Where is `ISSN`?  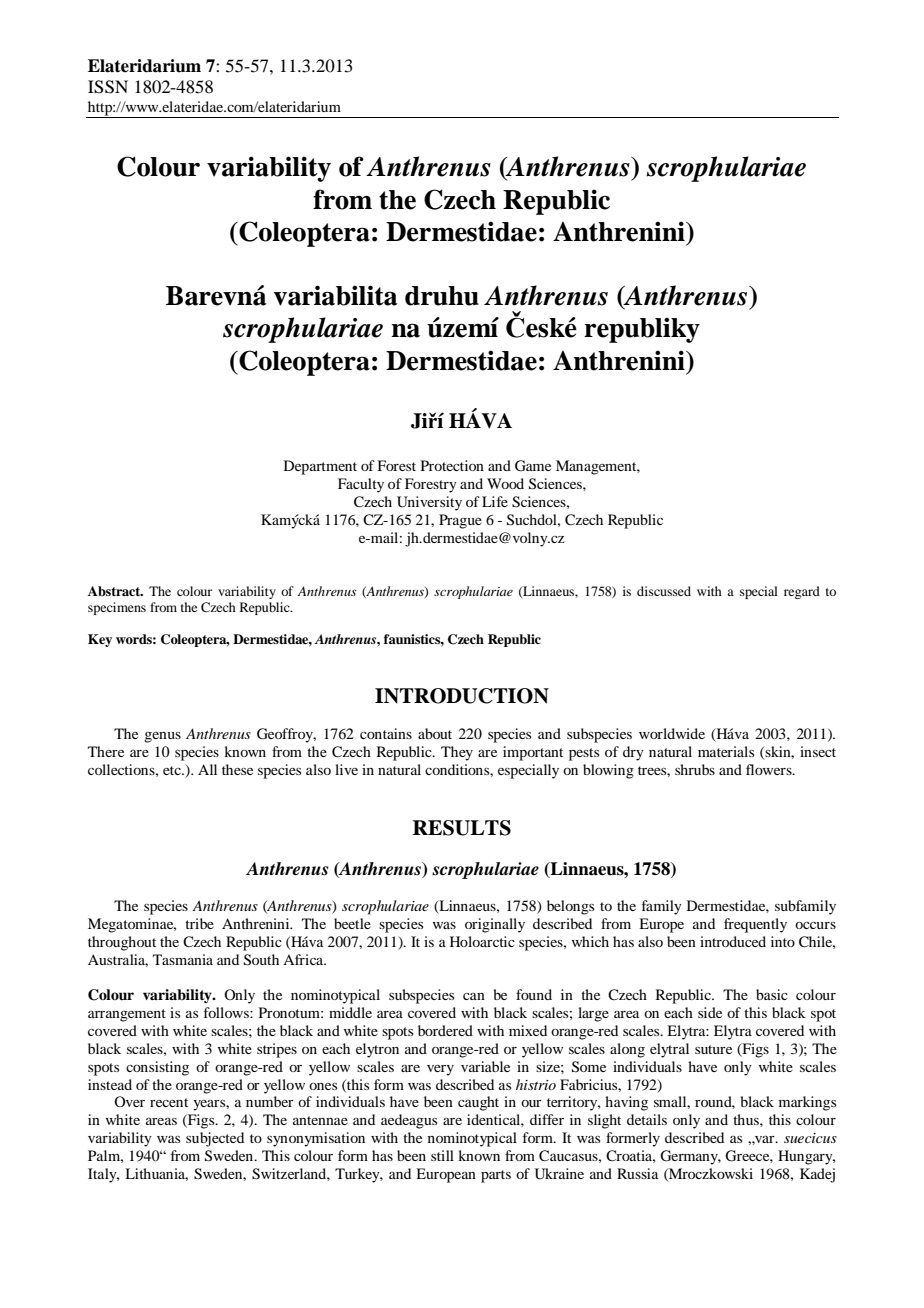
ISSN is located at coordinates (108, 87).
